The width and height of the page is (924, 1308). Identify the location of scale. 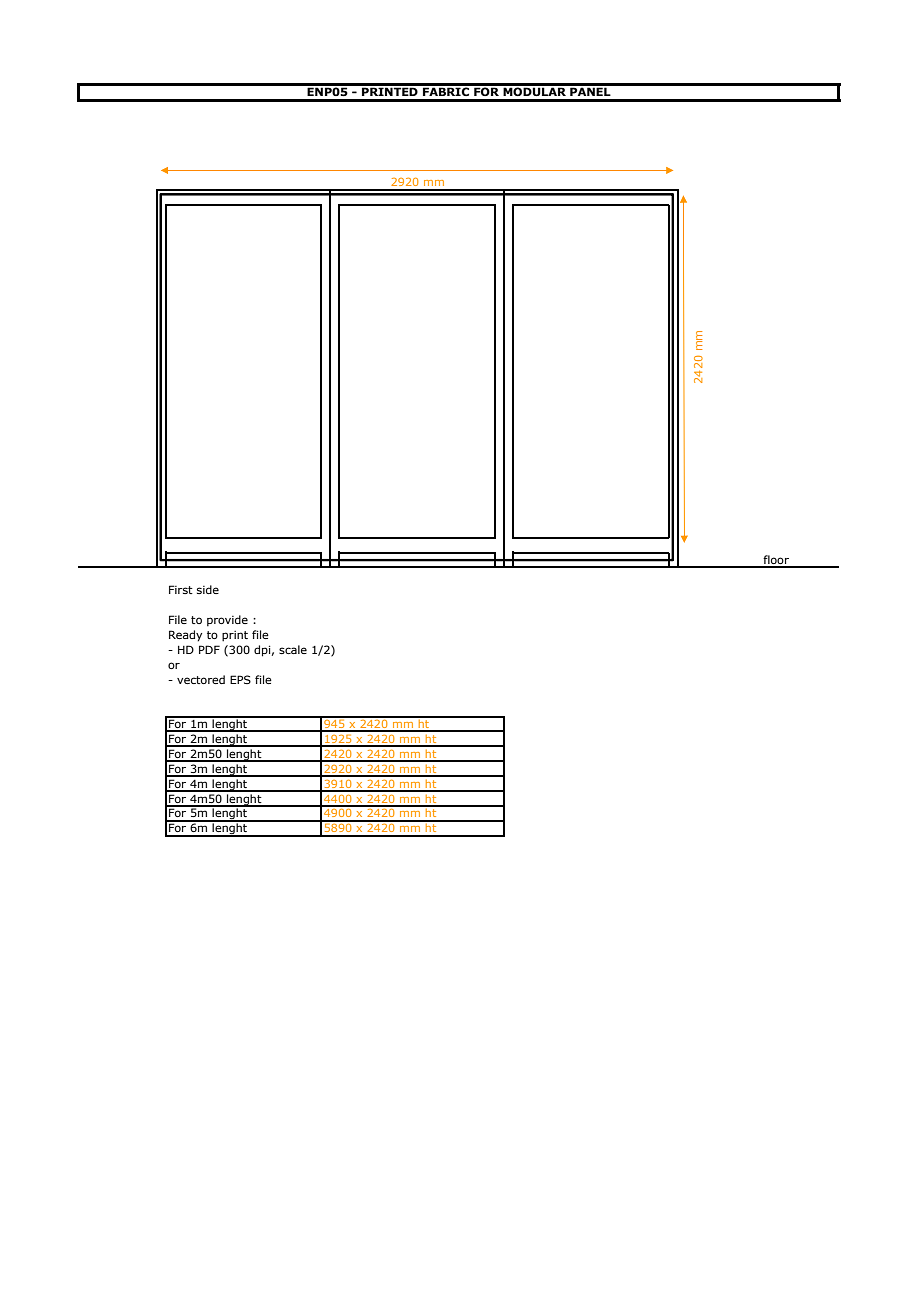
(293, 649).
